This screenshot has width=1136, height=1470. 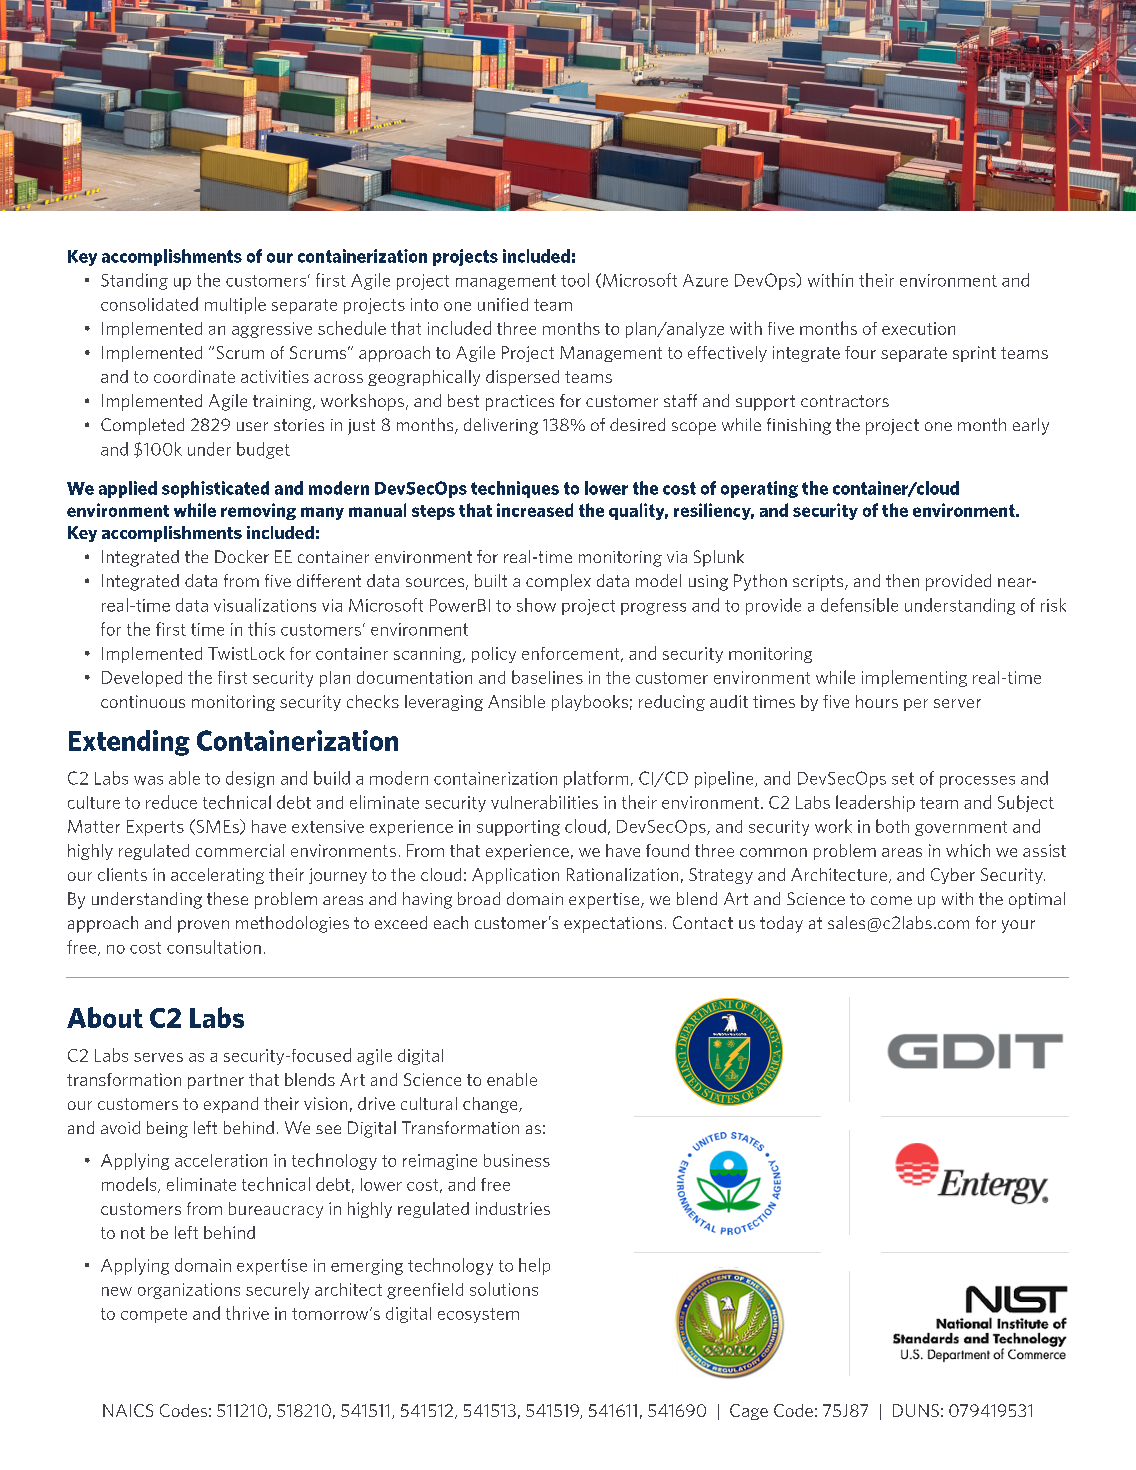 What do you see at coordinates (575, 280) in the screenshot?
I see `tool` at bounding box center [575, 280].
